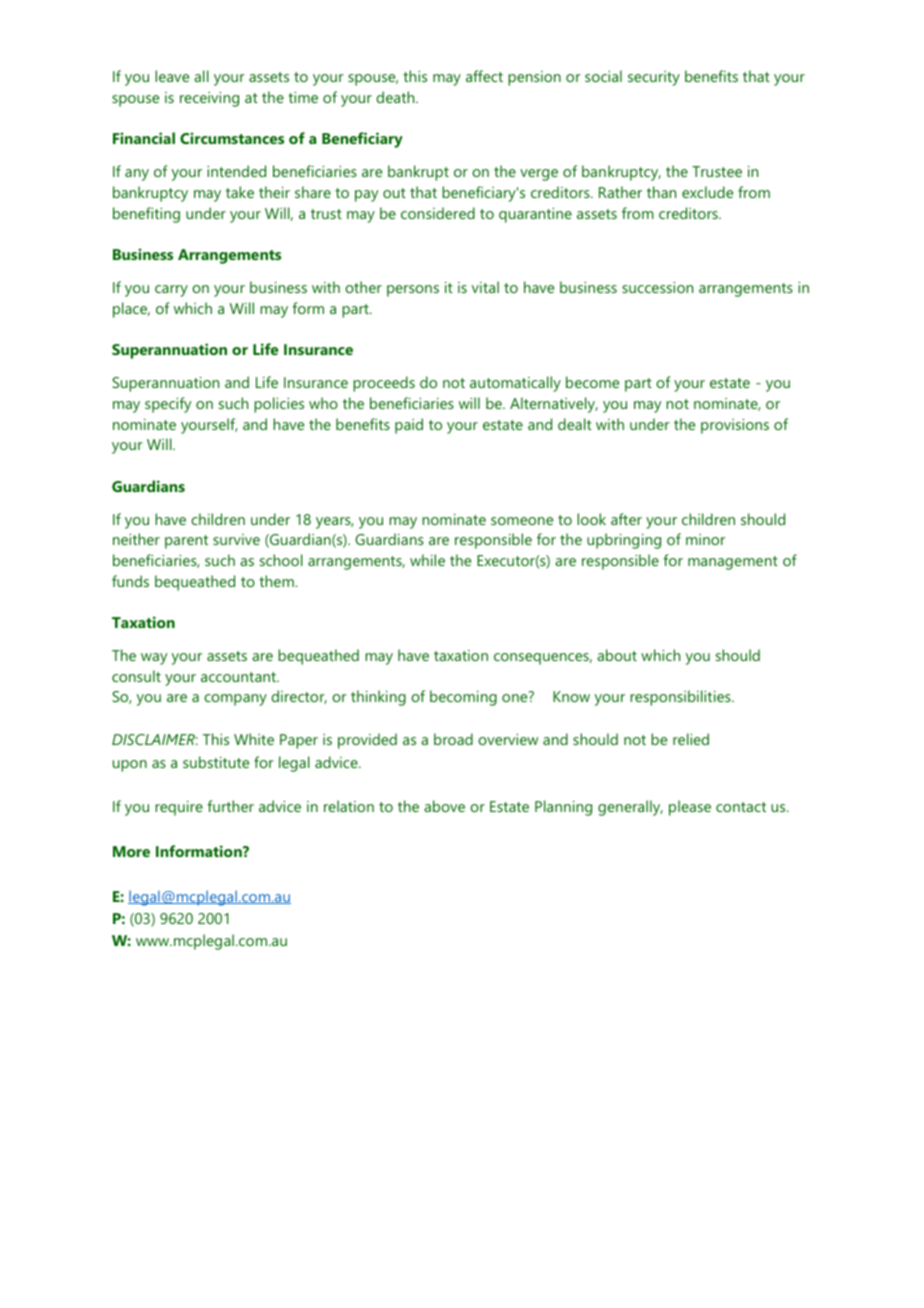 This screenshot has height=1308, width=924. Describe the element at coordinates (396, 97) in the screenshot. I see `death` at that location.
